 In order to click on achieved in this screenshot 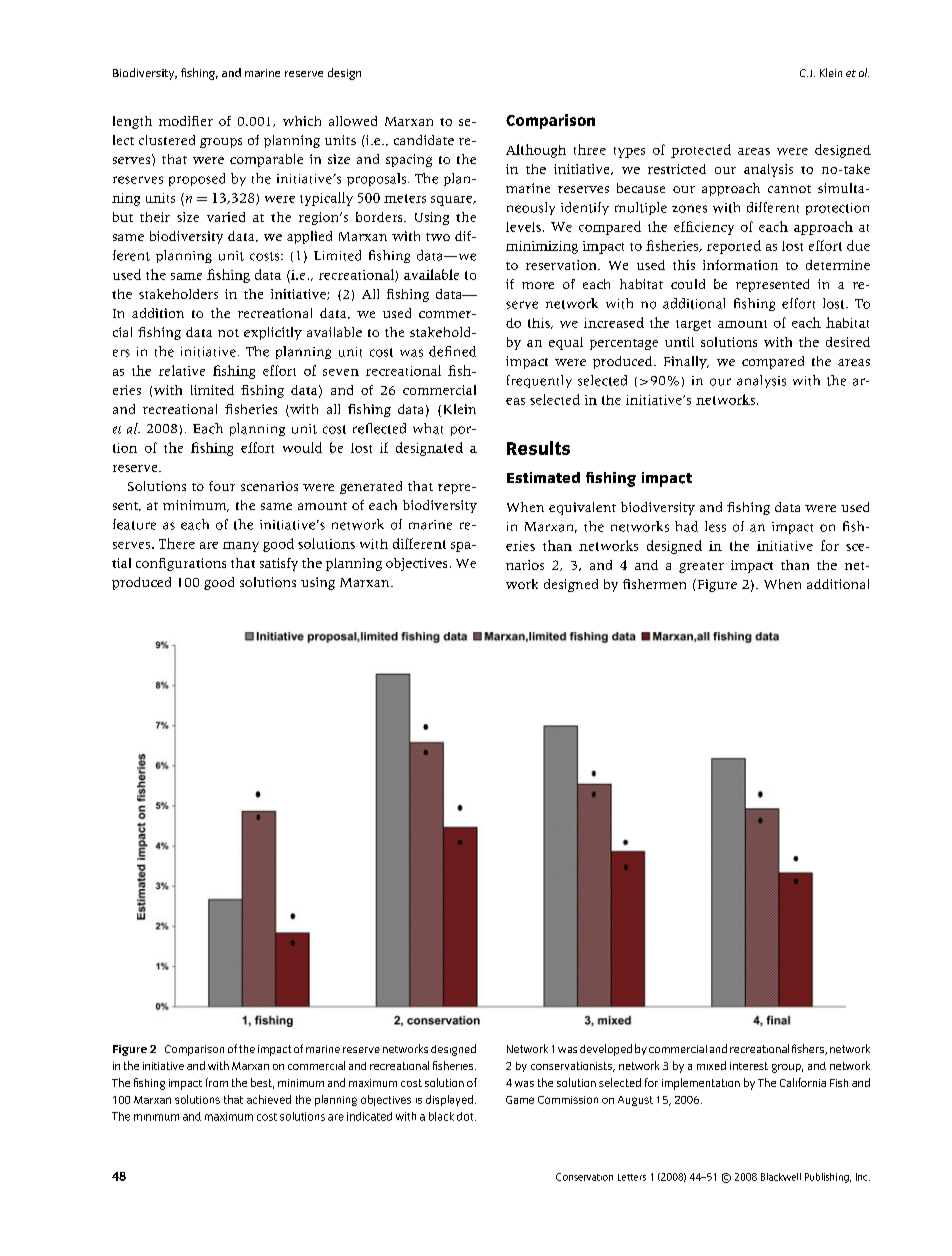, I will do `click(269, 1099)`.
